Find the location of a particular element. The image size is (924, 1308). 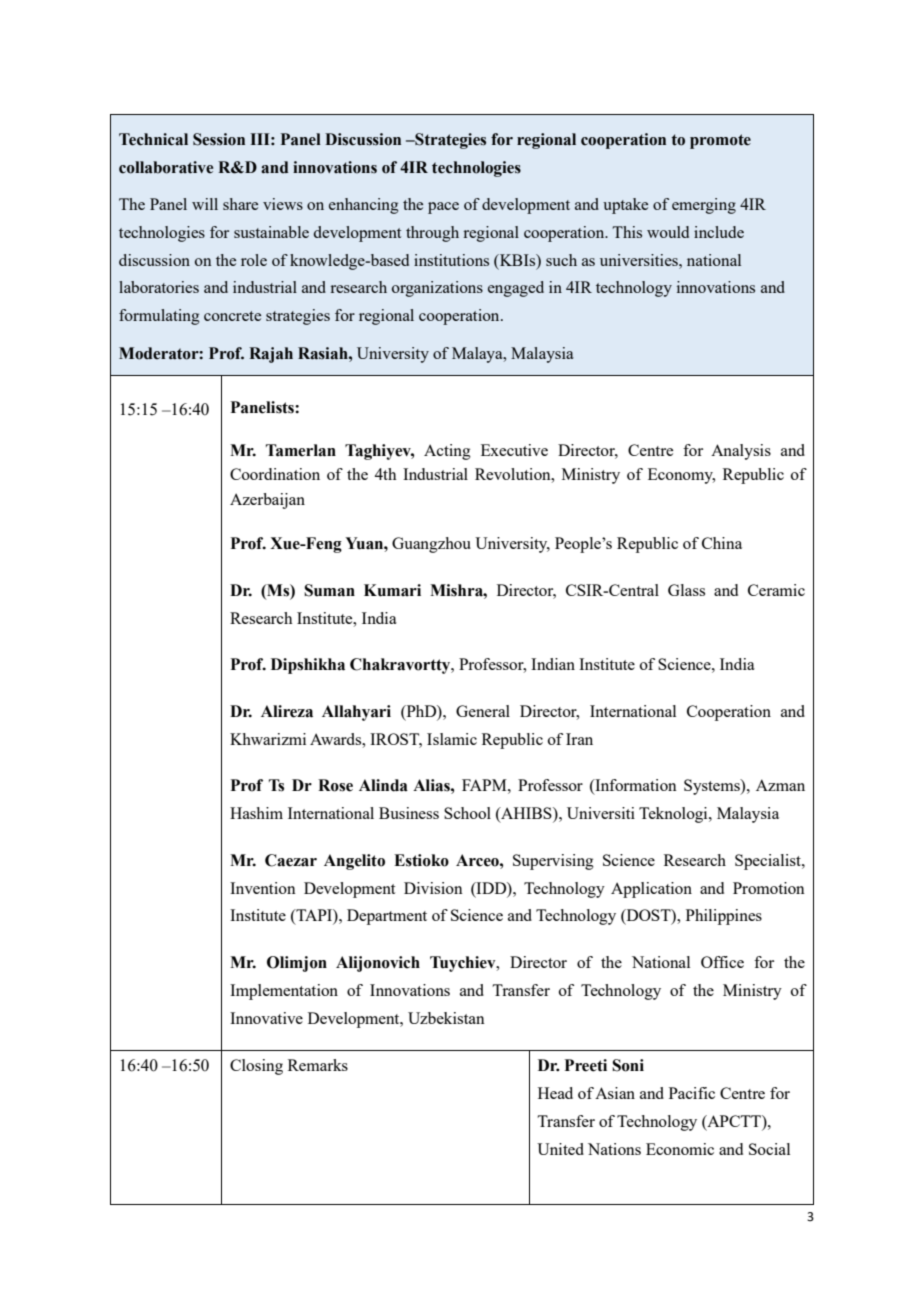

organizations is located at coordinates (437, 289).
